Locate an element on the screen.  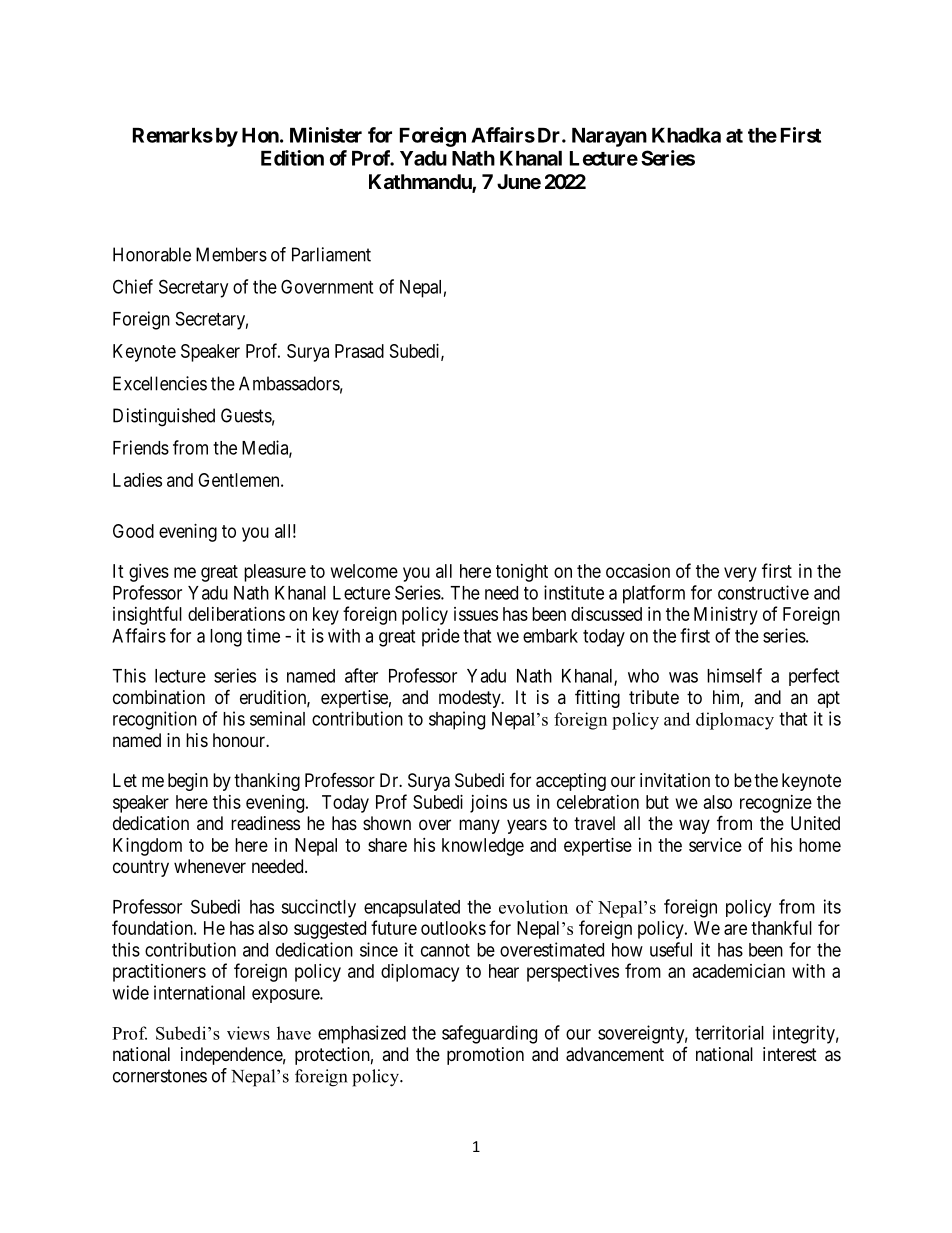
issues is located at coordinates (476, 614).
